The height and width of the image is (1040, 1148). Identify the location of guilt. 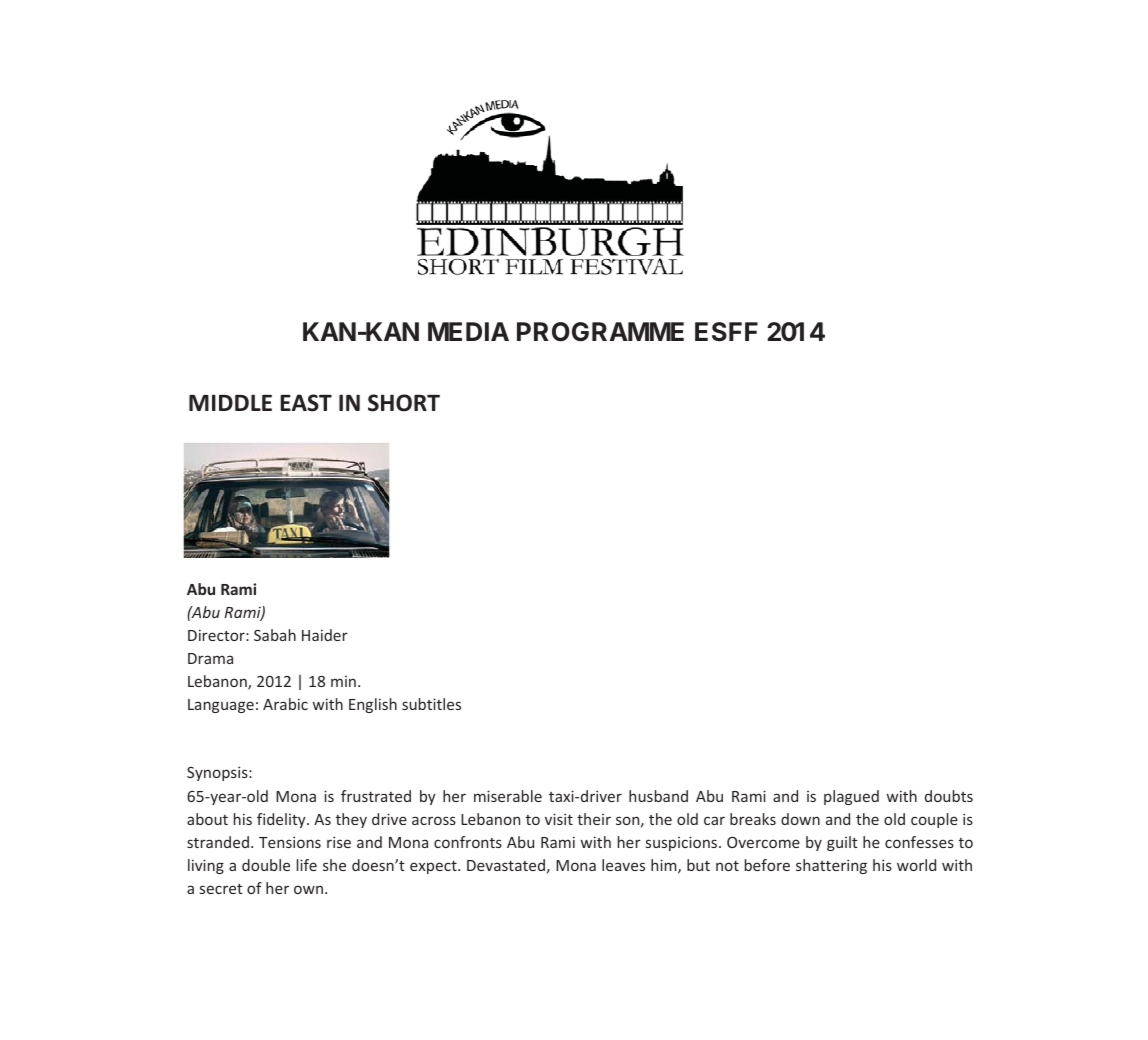
(842, 843).
